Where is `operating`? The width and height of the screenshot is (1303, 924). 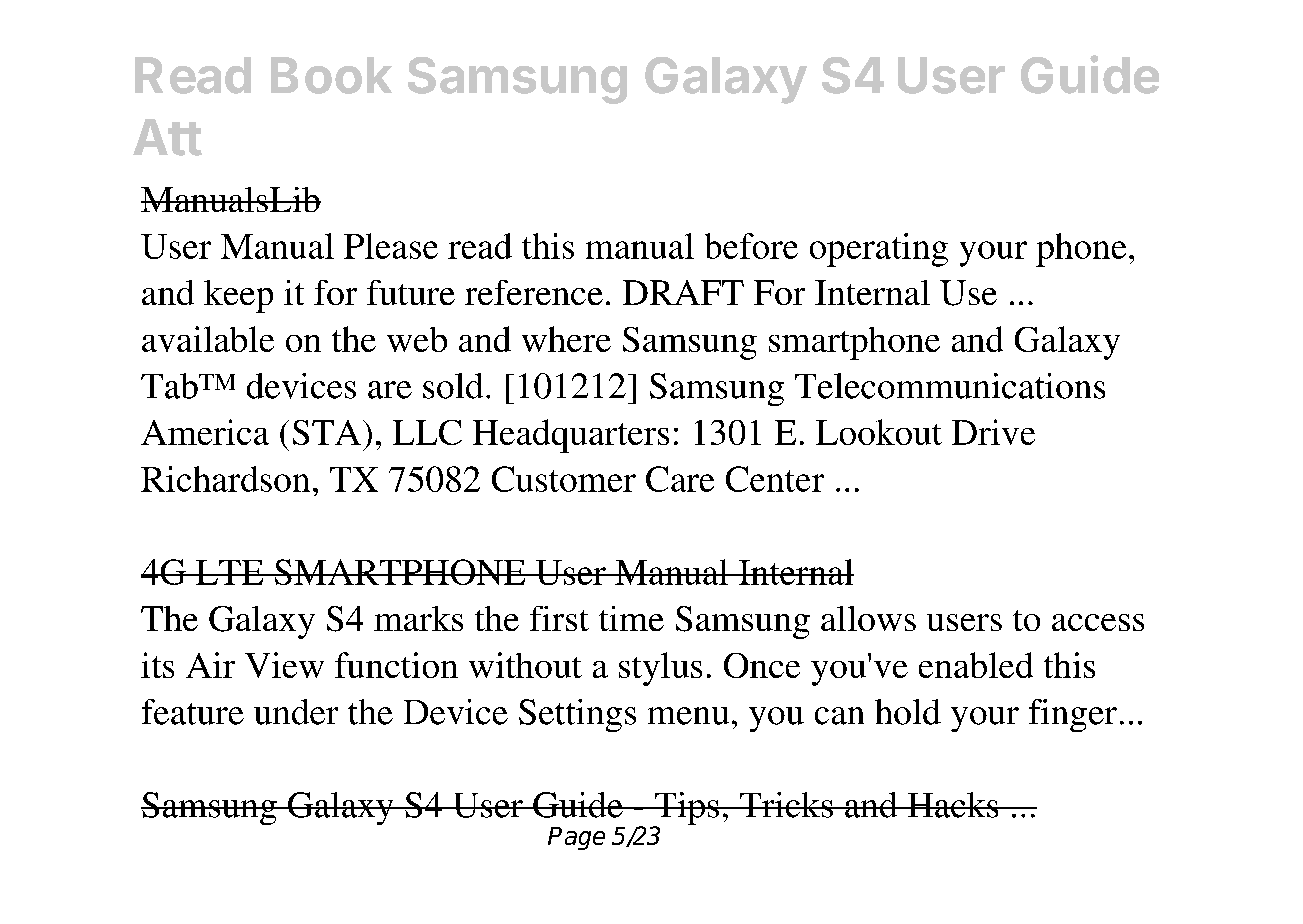
operating is located at coordinates (879, 250).
